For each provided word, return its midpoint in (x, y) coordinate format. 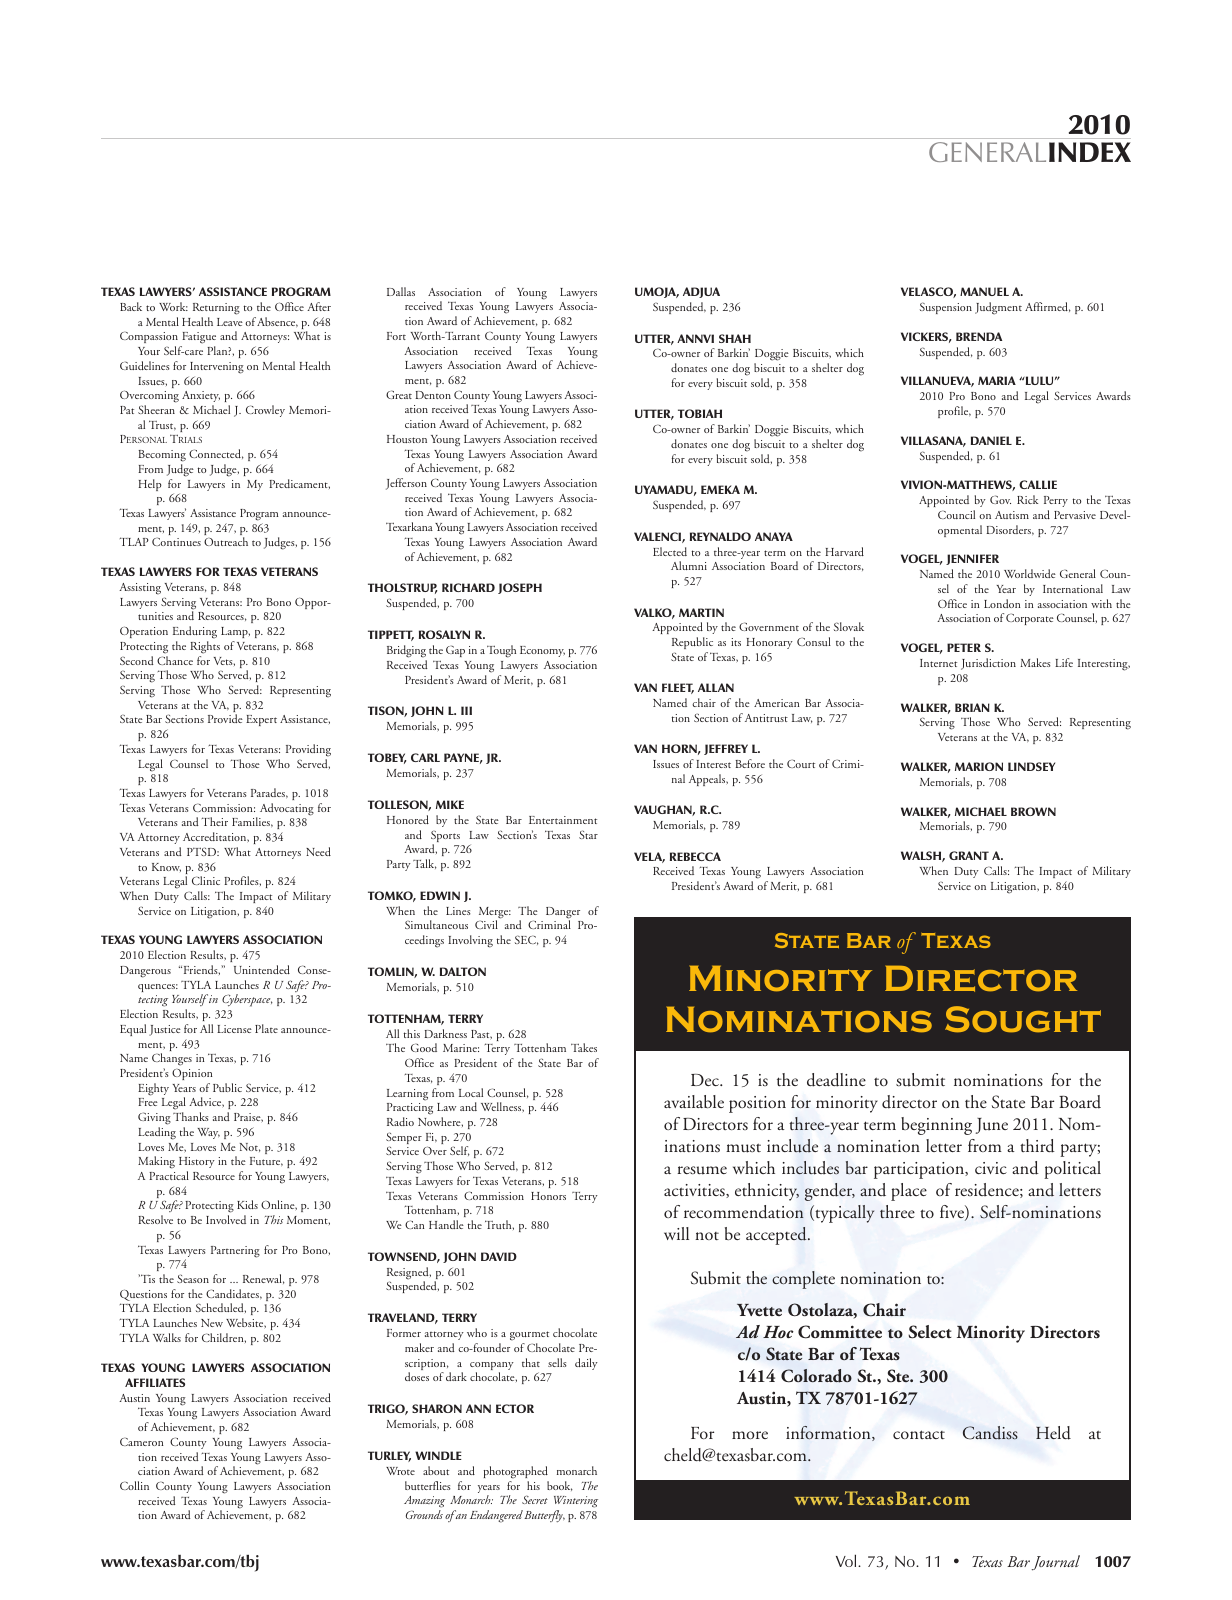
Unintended (262, 969)
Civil (486, 924)
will (676, 1233)
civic (991, 1168)
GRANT (969, 855)
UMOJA (657, 292)
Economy (542, 651)
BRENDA (979, 336)
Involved (226, 1219)
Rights (205, 647)
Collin (134, 1485)
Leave (230, 322)
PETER (964, 647)
